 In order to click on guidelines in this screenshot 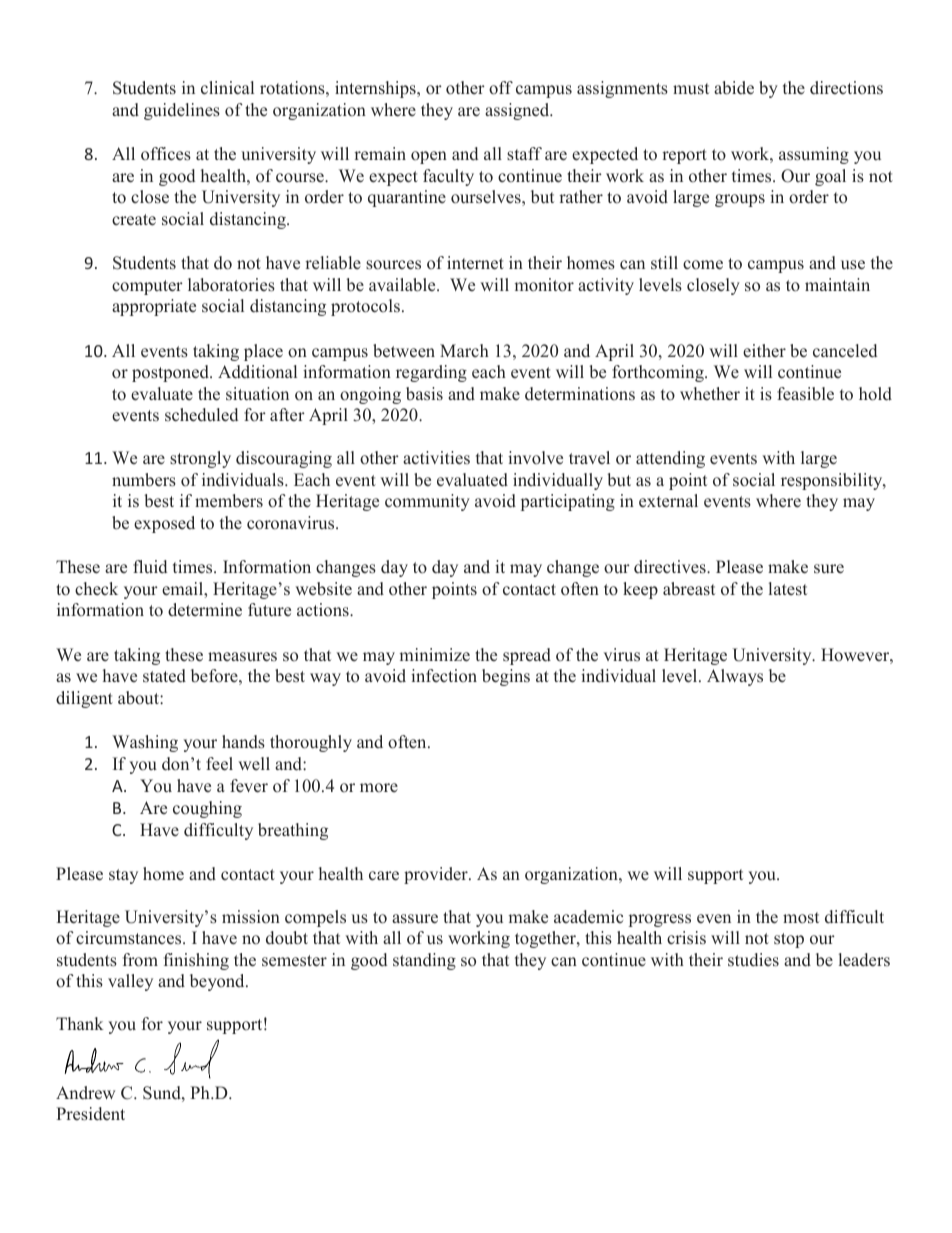, I will do `click(182, 111)`.
